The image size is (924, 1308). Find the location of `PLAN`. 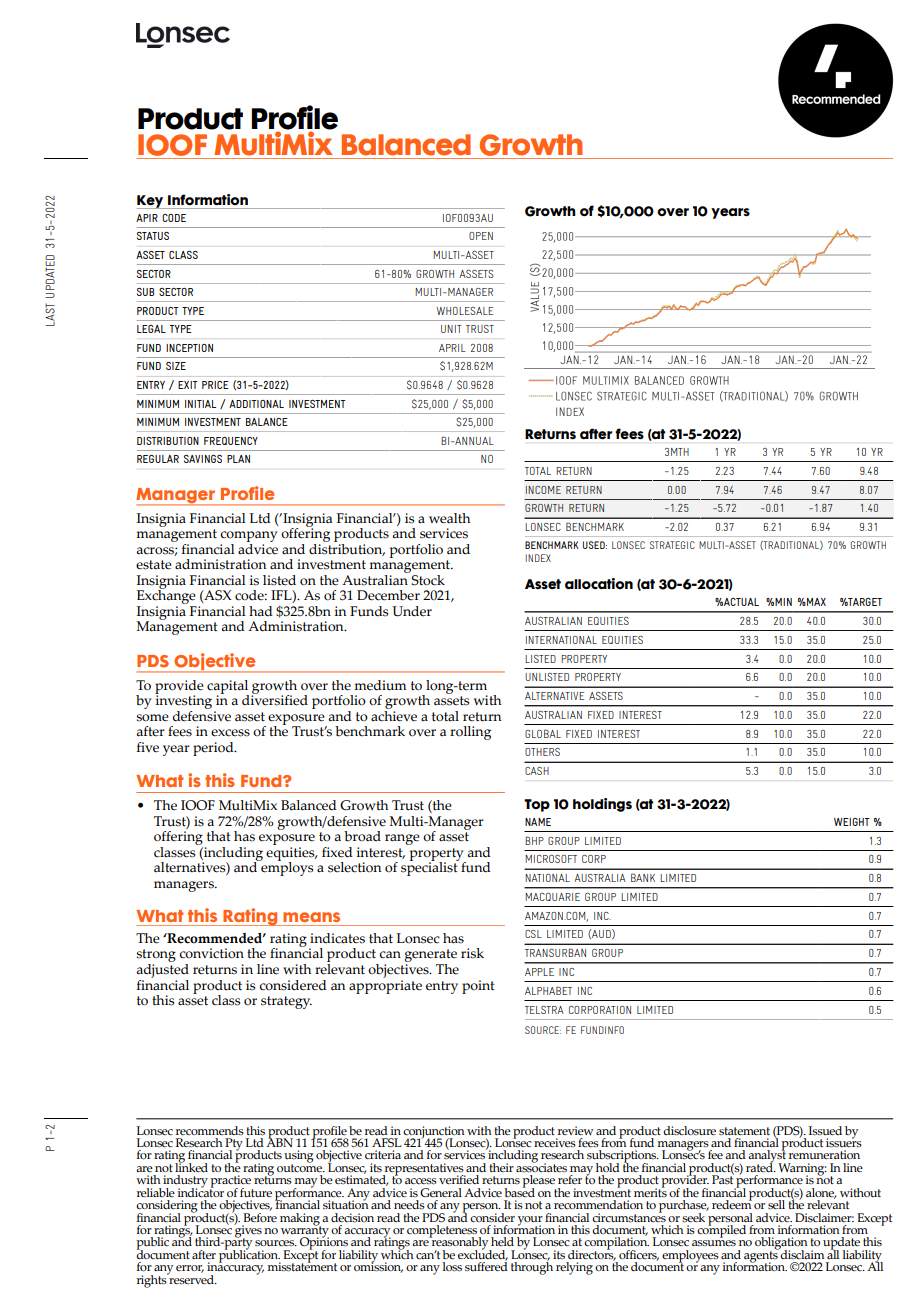

PLAN is located at coordinates (238, 459).
